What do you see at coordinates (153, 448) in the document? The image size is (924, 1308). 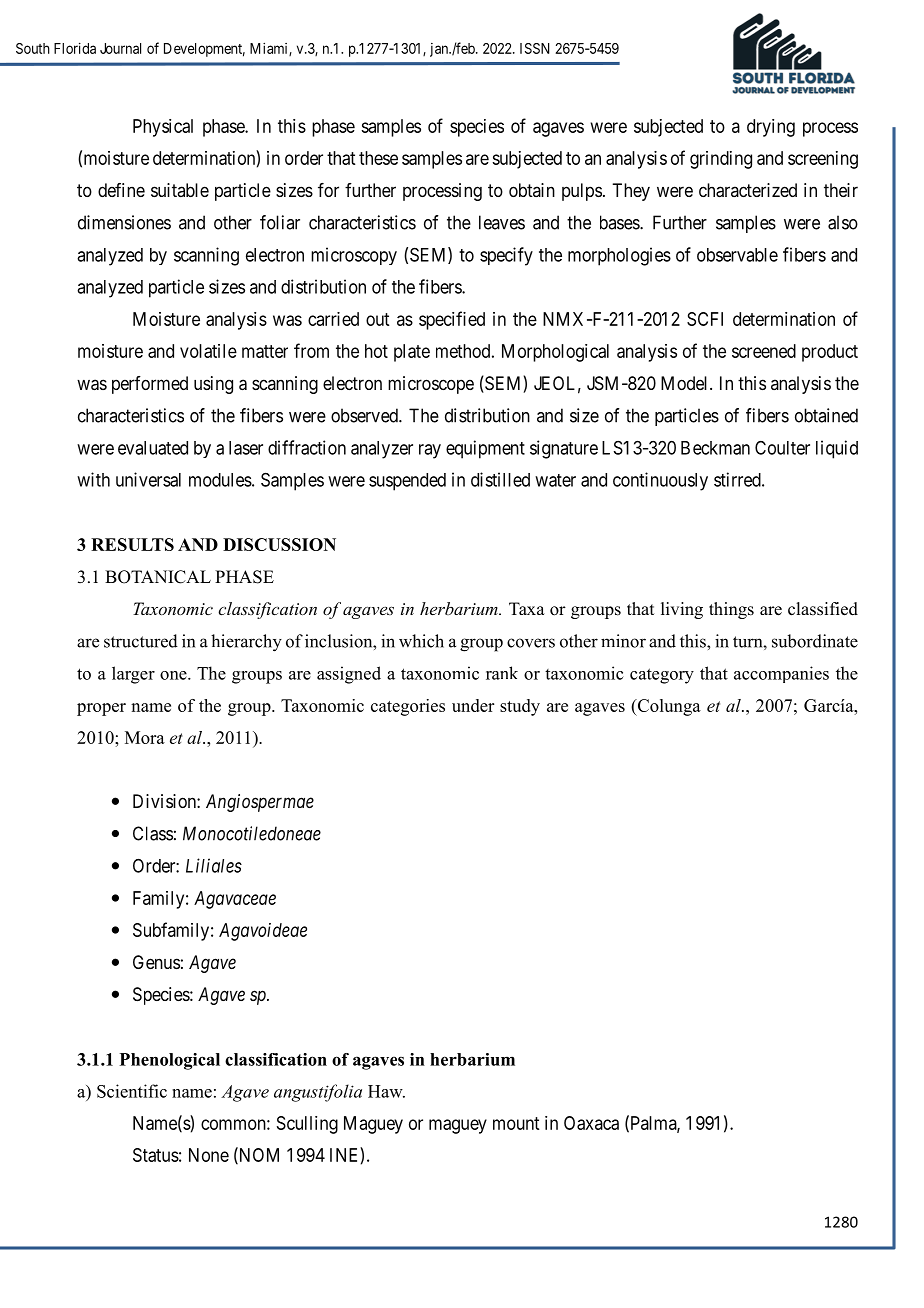 I see `evaluated` at bounding box center [153, 448].
